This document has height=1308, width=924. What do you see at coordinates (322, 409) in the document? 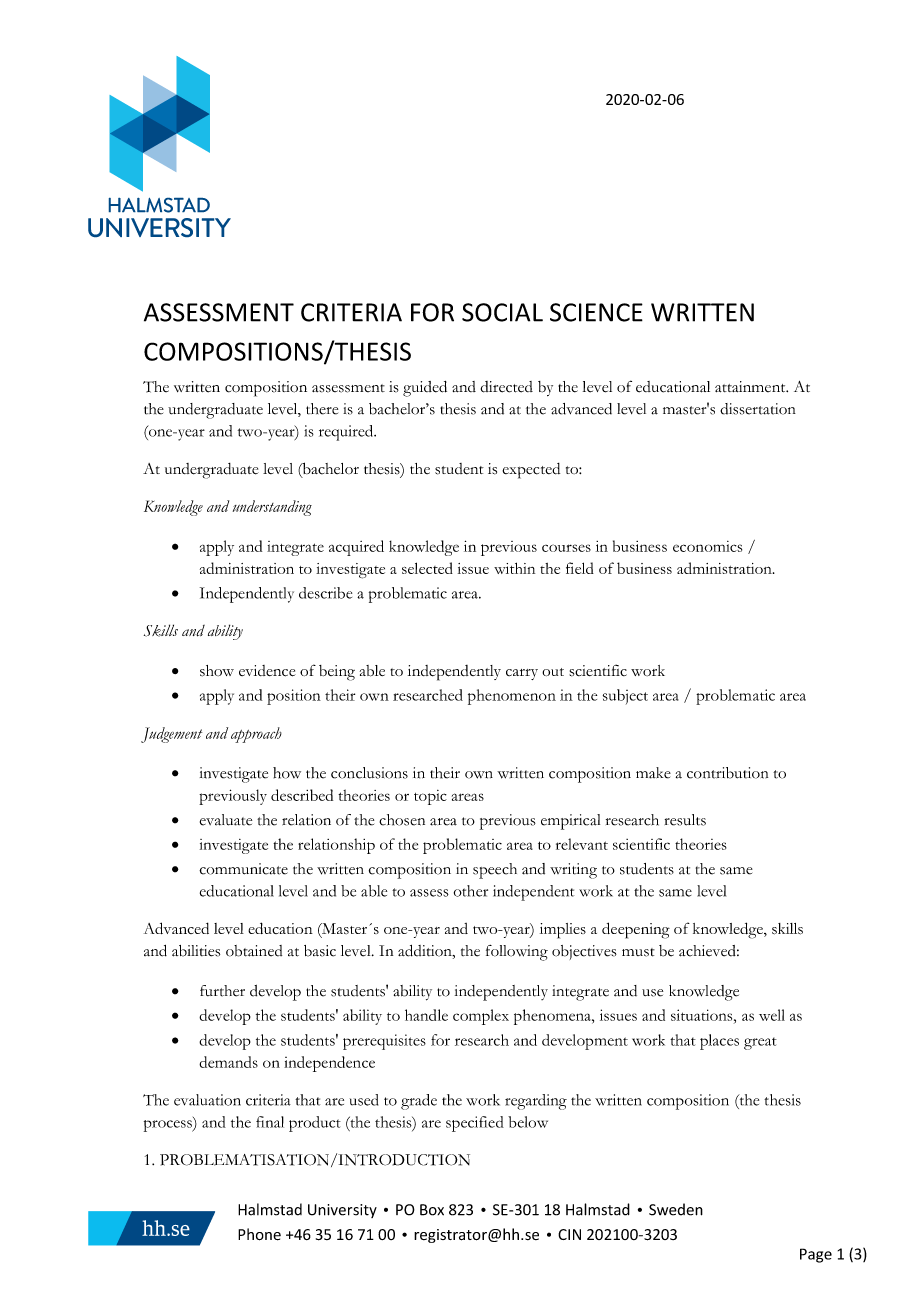
I see `there` at bounding box center [322, 409].
